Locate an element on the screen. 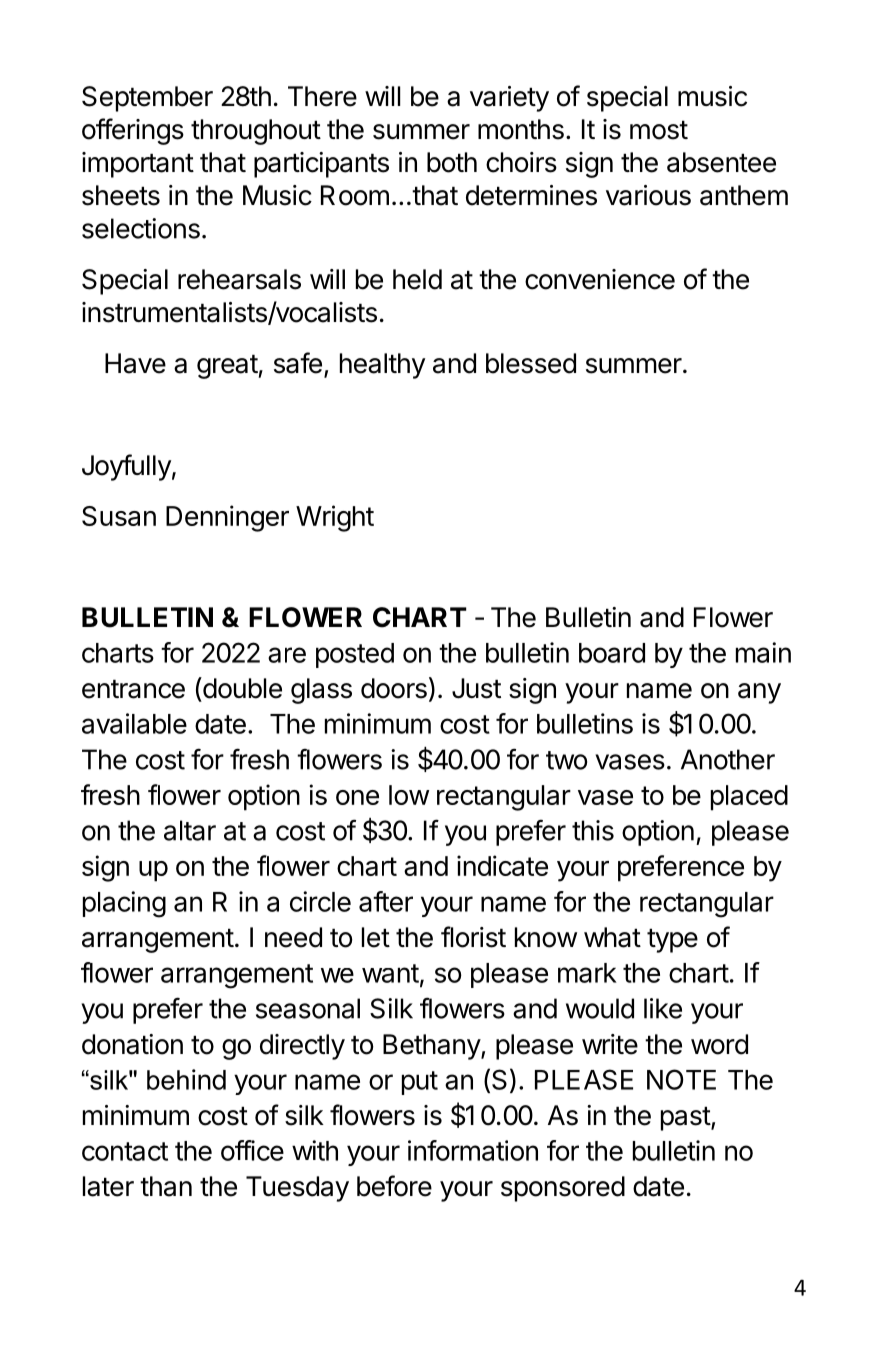 This screenshot has height=1372, width=887. September is located at coordinates (147, 99).
